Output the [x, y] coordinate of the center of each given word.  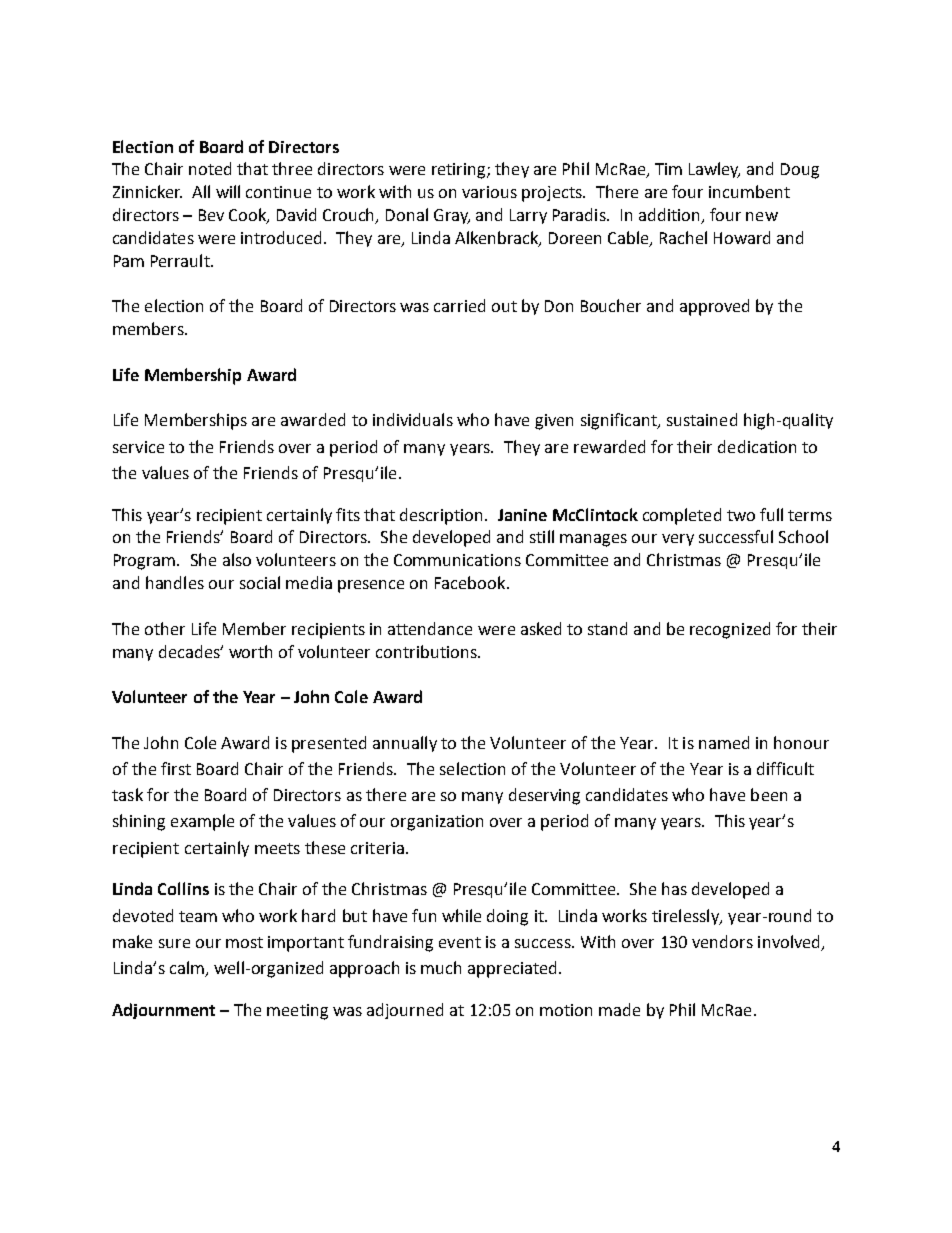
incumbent [749, 191]
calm [188, 969]
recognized [730, 630]
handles [175, 582]
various [489, 192]
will [228, 191]
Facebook [471, 582]
